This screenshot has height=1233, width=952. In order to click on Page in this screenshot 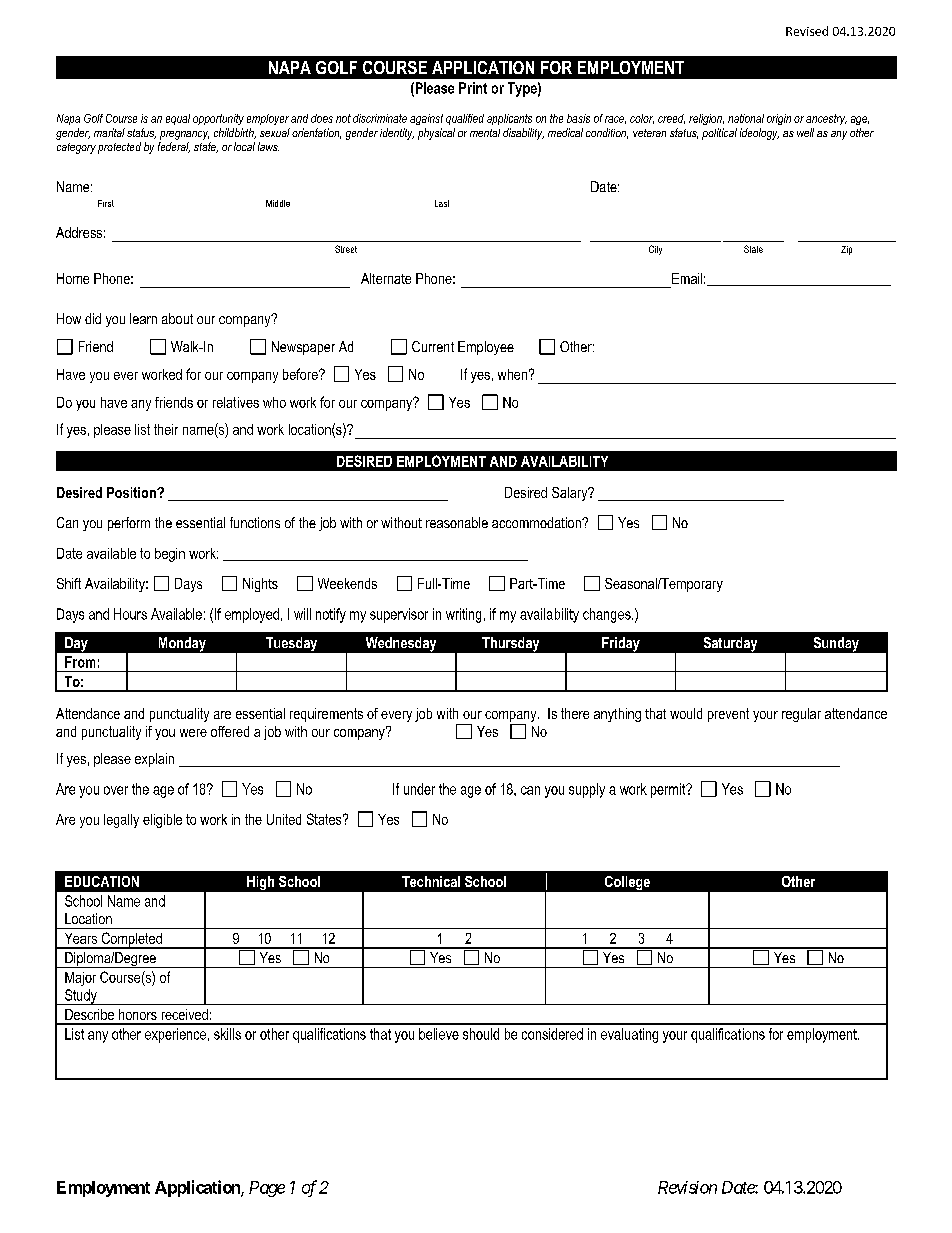, I will do `click(267, 1189)`.
